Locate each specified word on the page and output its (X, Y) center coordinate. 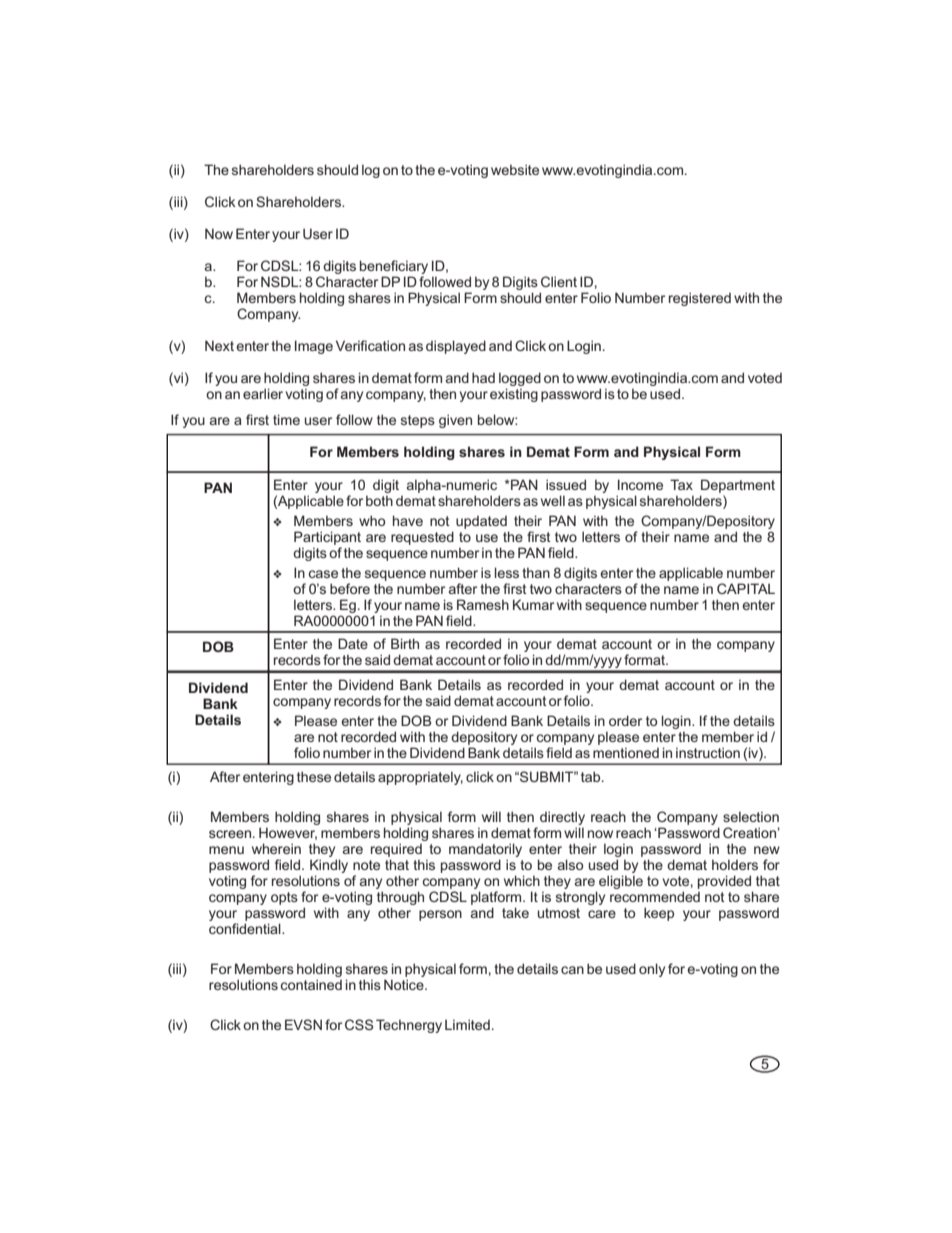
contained (311, 984)
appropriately (420, 778)
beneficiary (394, 268)
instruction (708, 752)
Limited (467, 1024)
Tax (681, 484)
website (515, 169)
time (286, 419)
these (314, 776)
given (455, 421)
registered (700, 299)
